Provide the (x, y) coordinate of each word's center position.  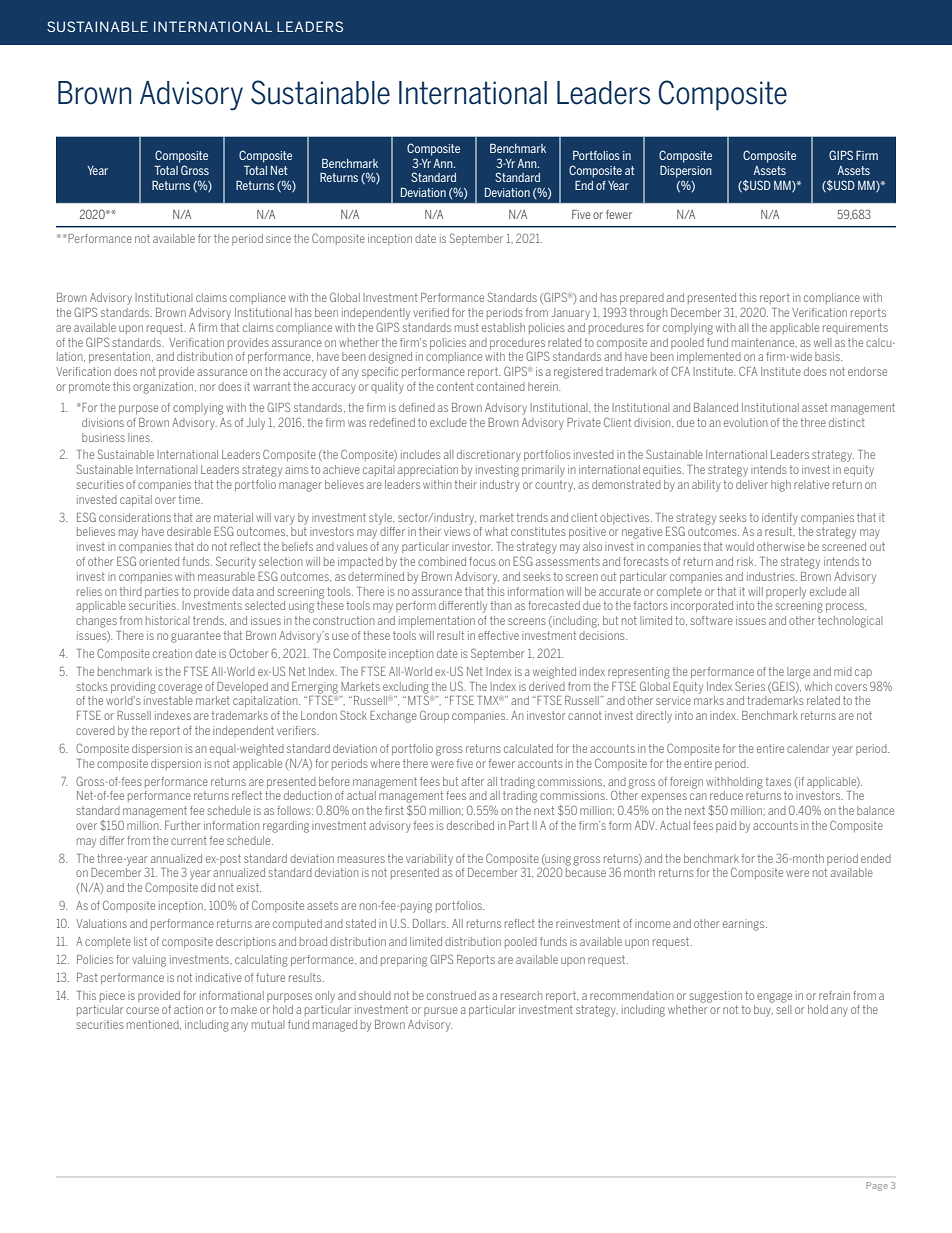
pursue (441, 1011)
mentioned (154, 1025)
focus (482, 561)
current (189, 840)
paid (726, 826)
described (470, 825)
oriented (159, 561)
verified (431, 312)
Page (877, 1186)
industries (772, 576)
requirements (855, 328)
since (278, 238)
